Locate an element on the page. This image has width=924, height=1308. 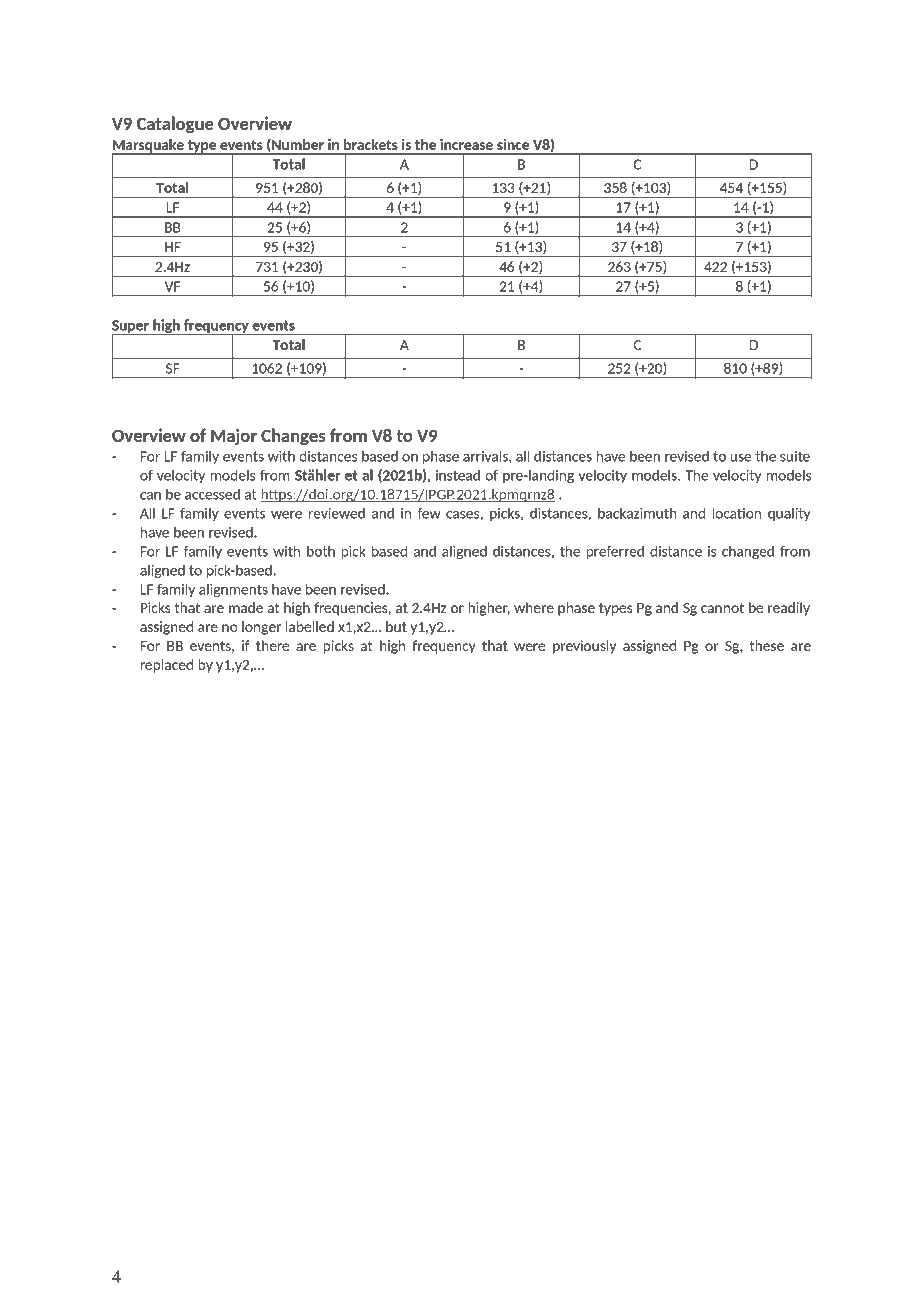
increase is located at coordinates (466, 144).
